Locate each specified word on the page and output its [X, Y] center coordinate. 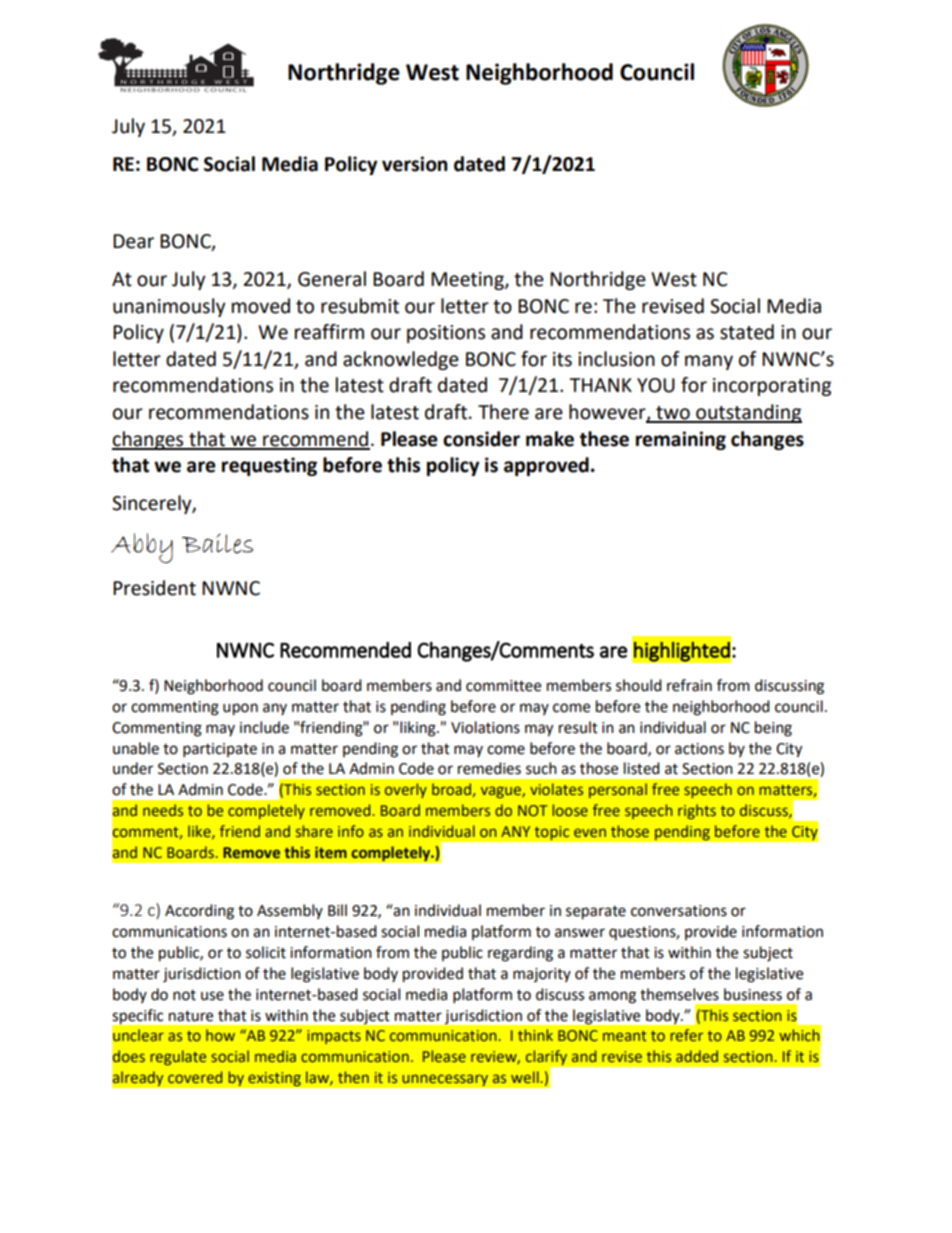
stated [747, 332]
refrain [689, 685]
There [503, 412]
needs [163, 810]
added [697, 1056]
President [154, 588]
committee [503, 686]
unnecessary [445, 1080]
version [415, 164]
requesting [269, 466]
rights [697, 811]
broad [451, 789]
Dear [133, 241]
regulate [178, 1057]
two [673, 414]
